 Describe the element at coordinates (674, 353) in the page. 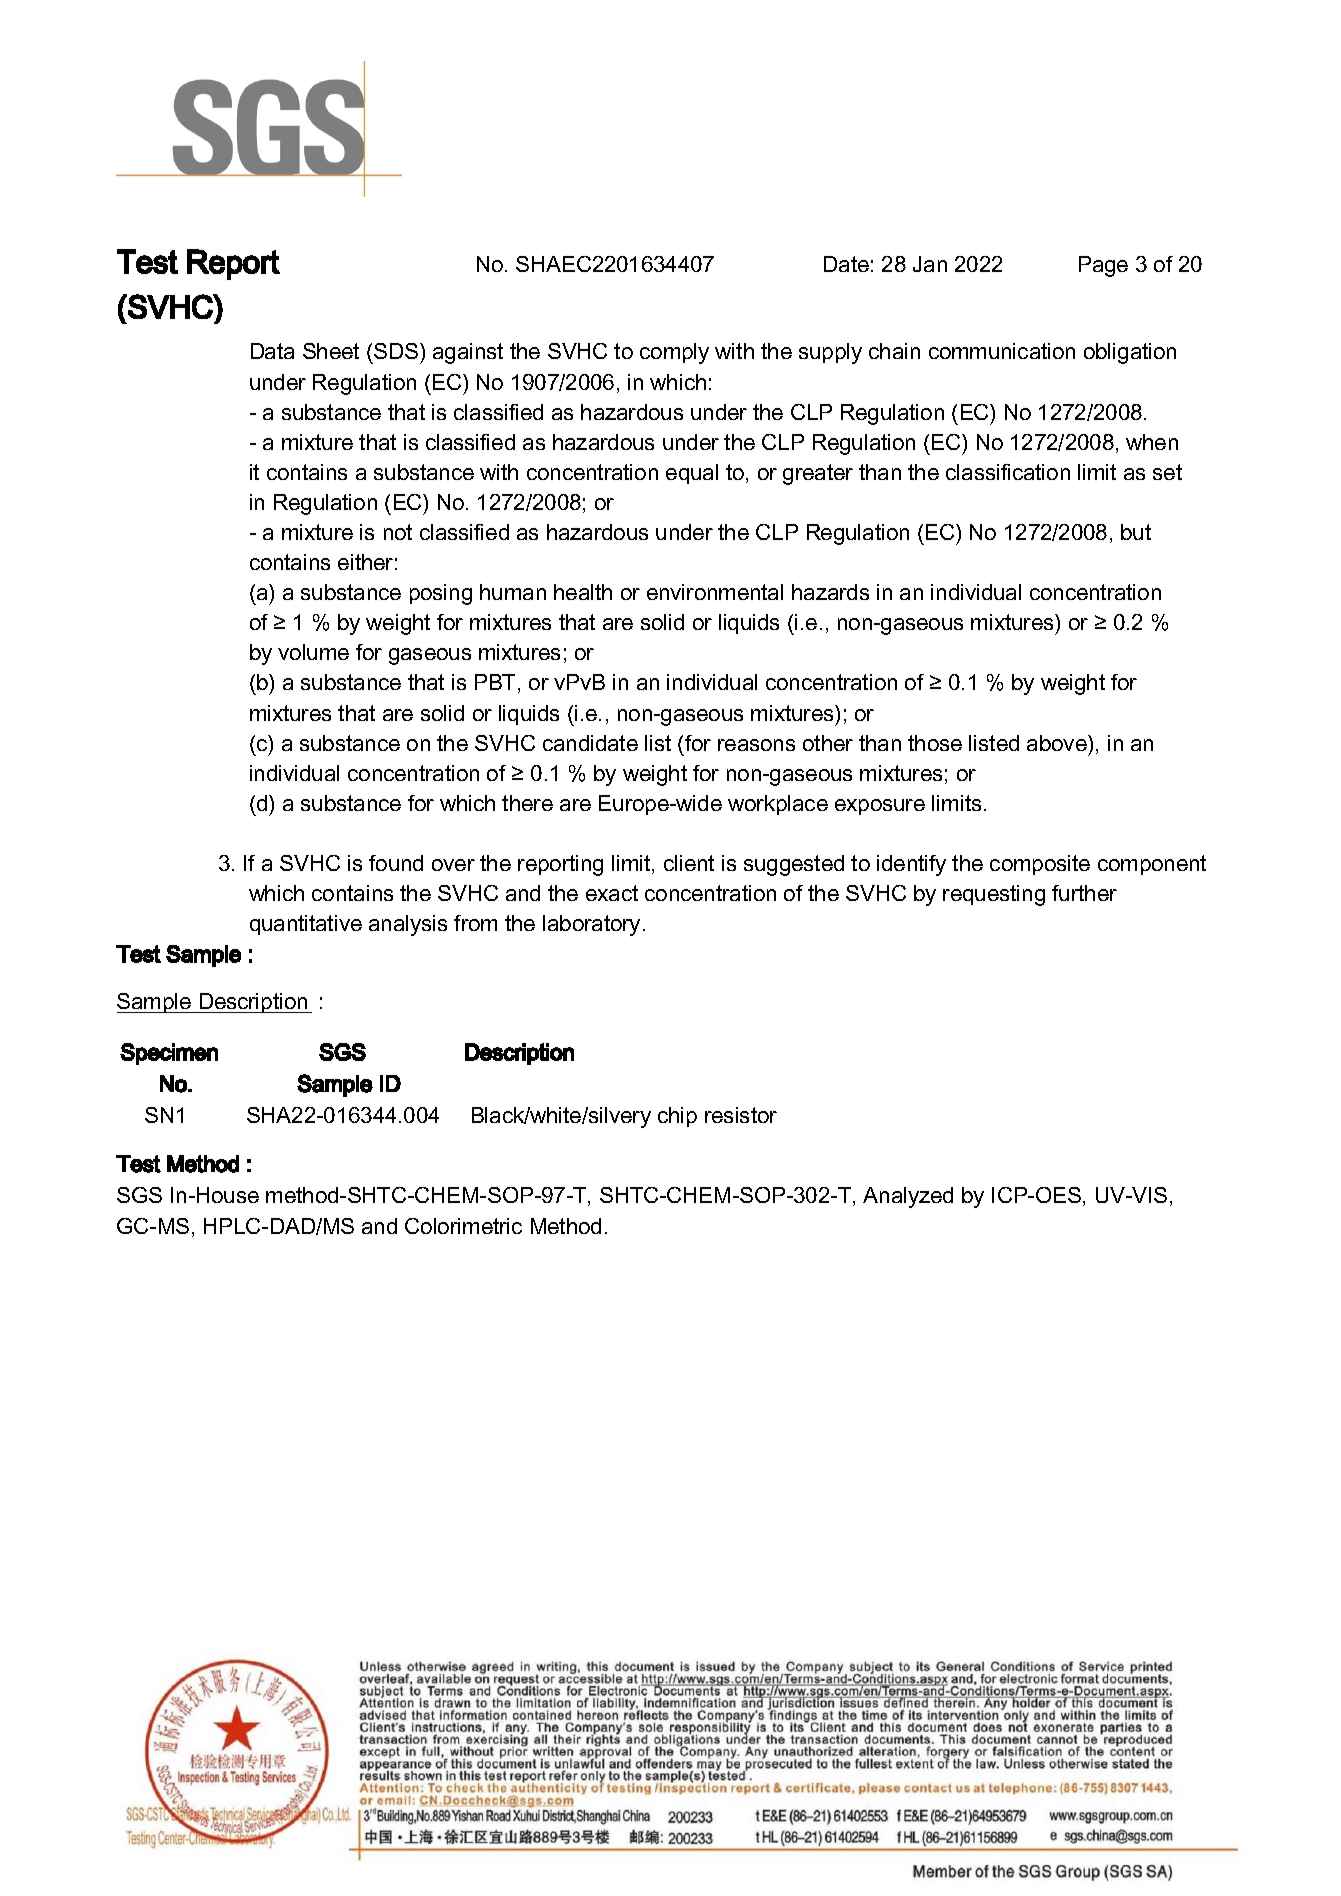

I see `comply` at that location.
